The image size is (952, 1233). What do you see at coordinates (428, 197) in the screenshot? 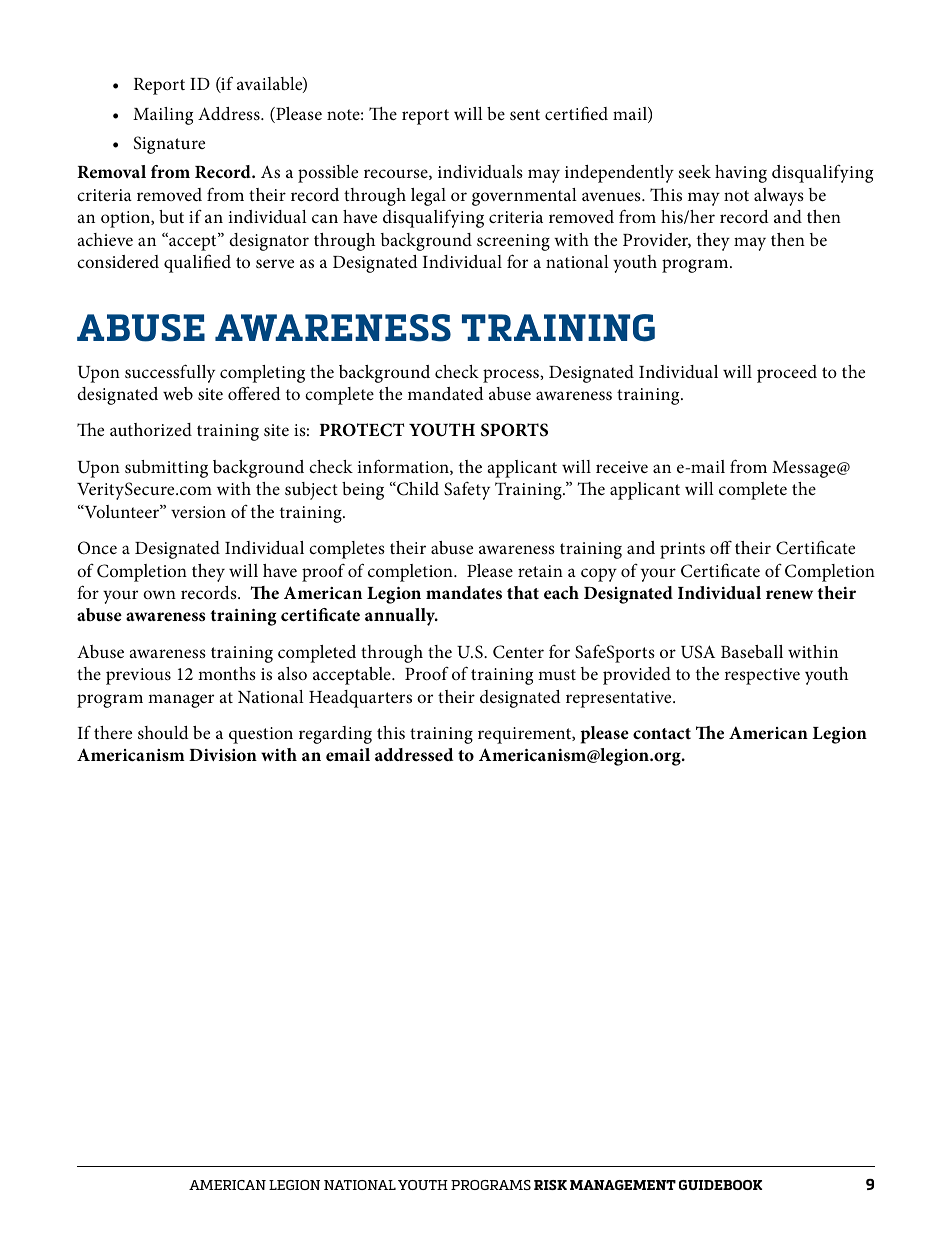
I see `legal` at bounding box center [428, 197].
